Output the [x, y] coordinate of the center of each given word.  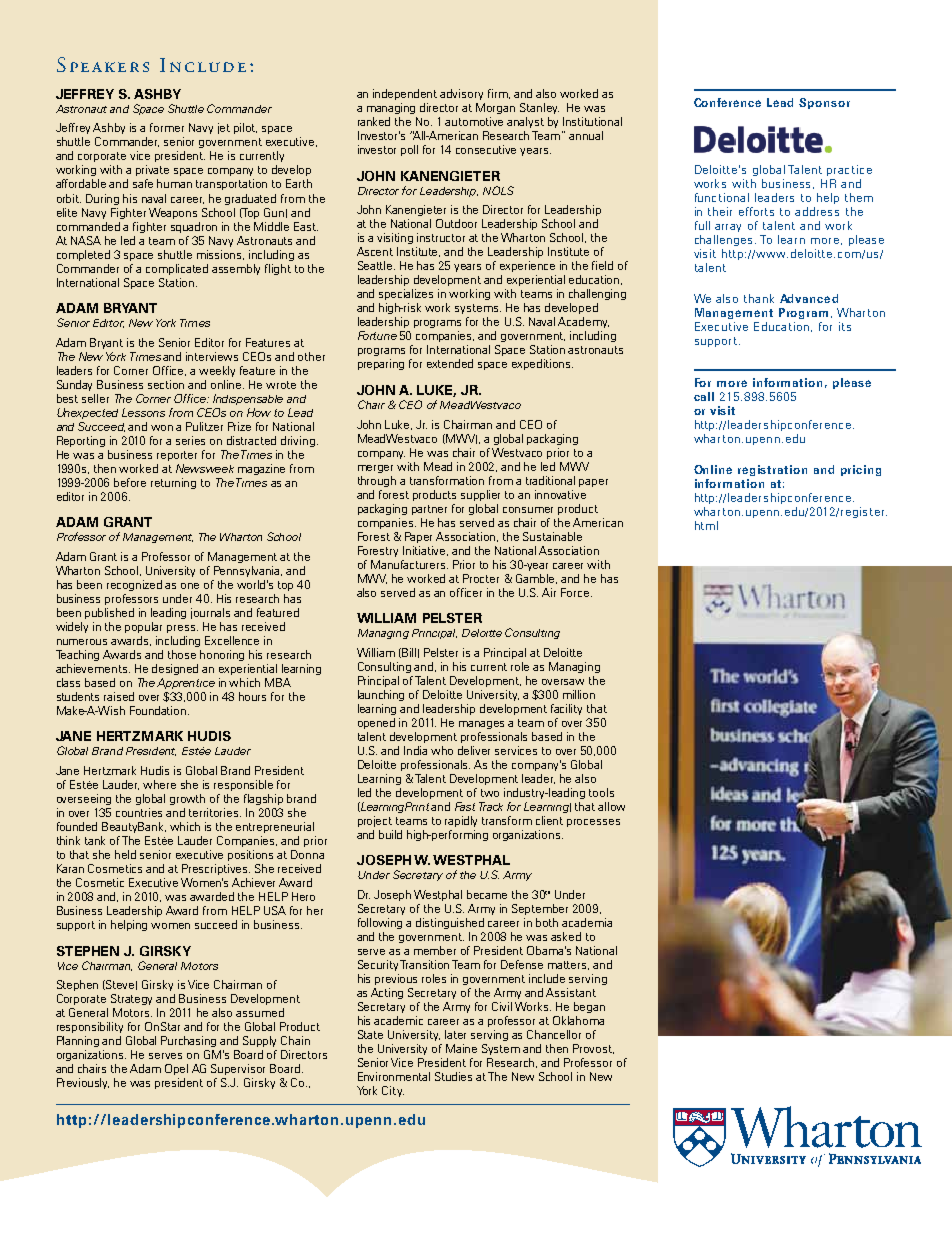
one [190, 586]
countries [139, 812]
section [166, 384]
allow [611, 806]
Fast [465, 806]
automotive [474, 121]
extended [450, 363]
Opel [176, 1069]
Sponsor [824, 103]
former [167, 127]
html [706, 525]
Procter [481, 578]
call [704, 396]
